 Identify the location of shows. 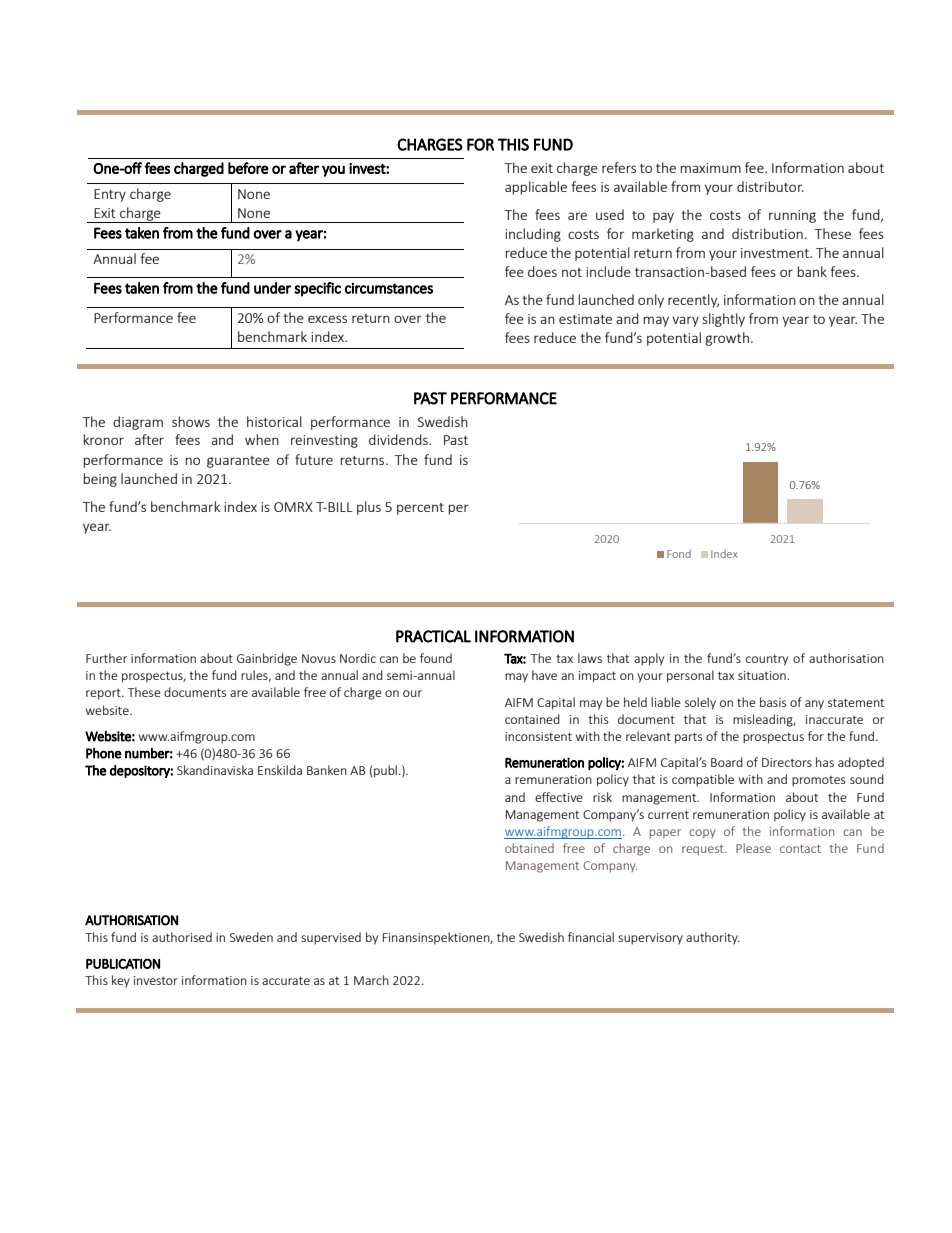
(191, 421).
